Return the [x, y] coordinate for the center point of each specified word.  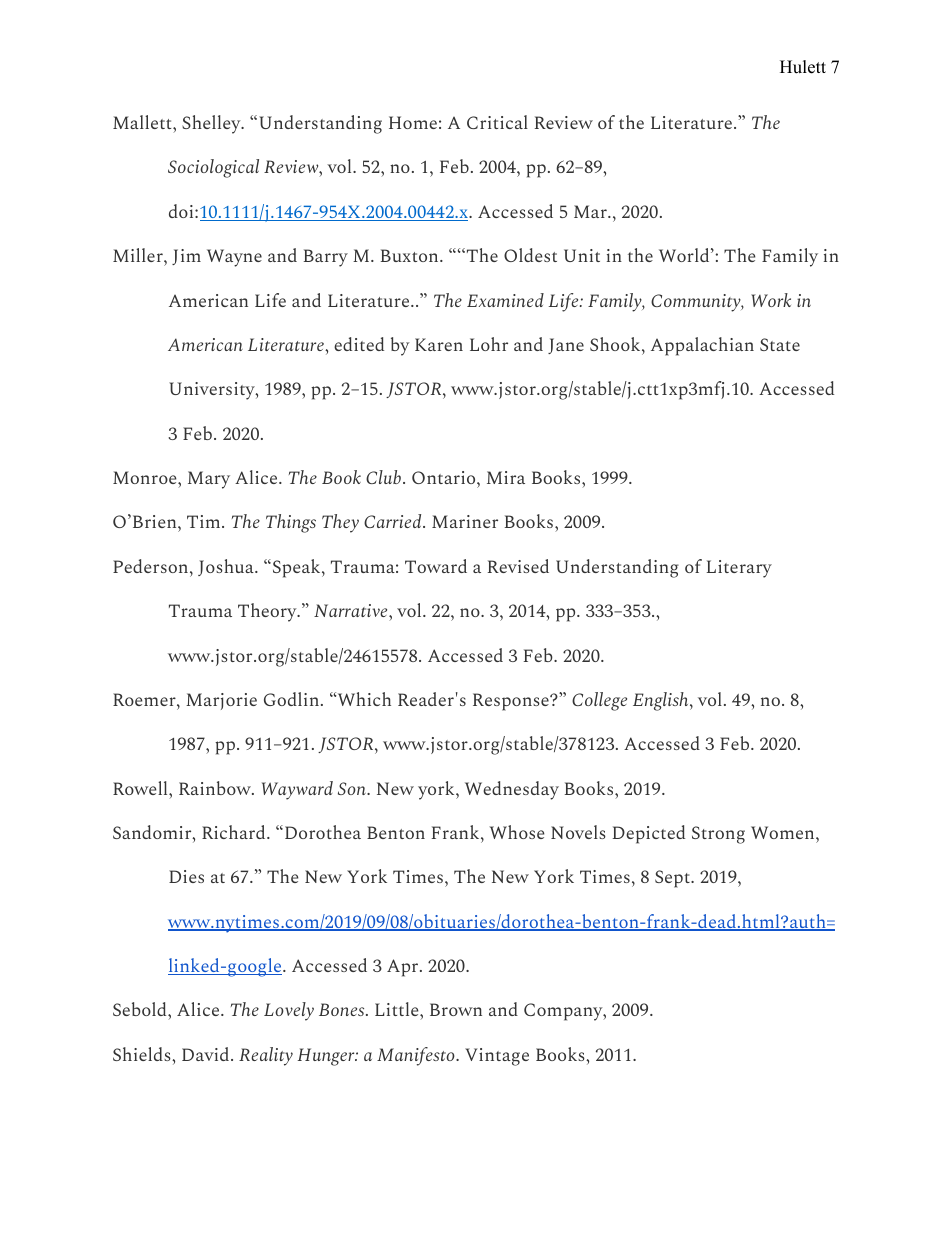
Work [771, 300]
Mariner [465, 521]
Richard [235, 832]
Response [512, 702]
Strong [718, 835]
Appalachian [702, 346]
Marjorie [221, 701]
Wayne [234, 258]
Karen [439, 344]
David [207, 1054]
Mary [209, 480]
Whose [516, 832]
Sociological [213, 168]
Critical [497, 122]
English [662, 701]
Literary [739, 569]
